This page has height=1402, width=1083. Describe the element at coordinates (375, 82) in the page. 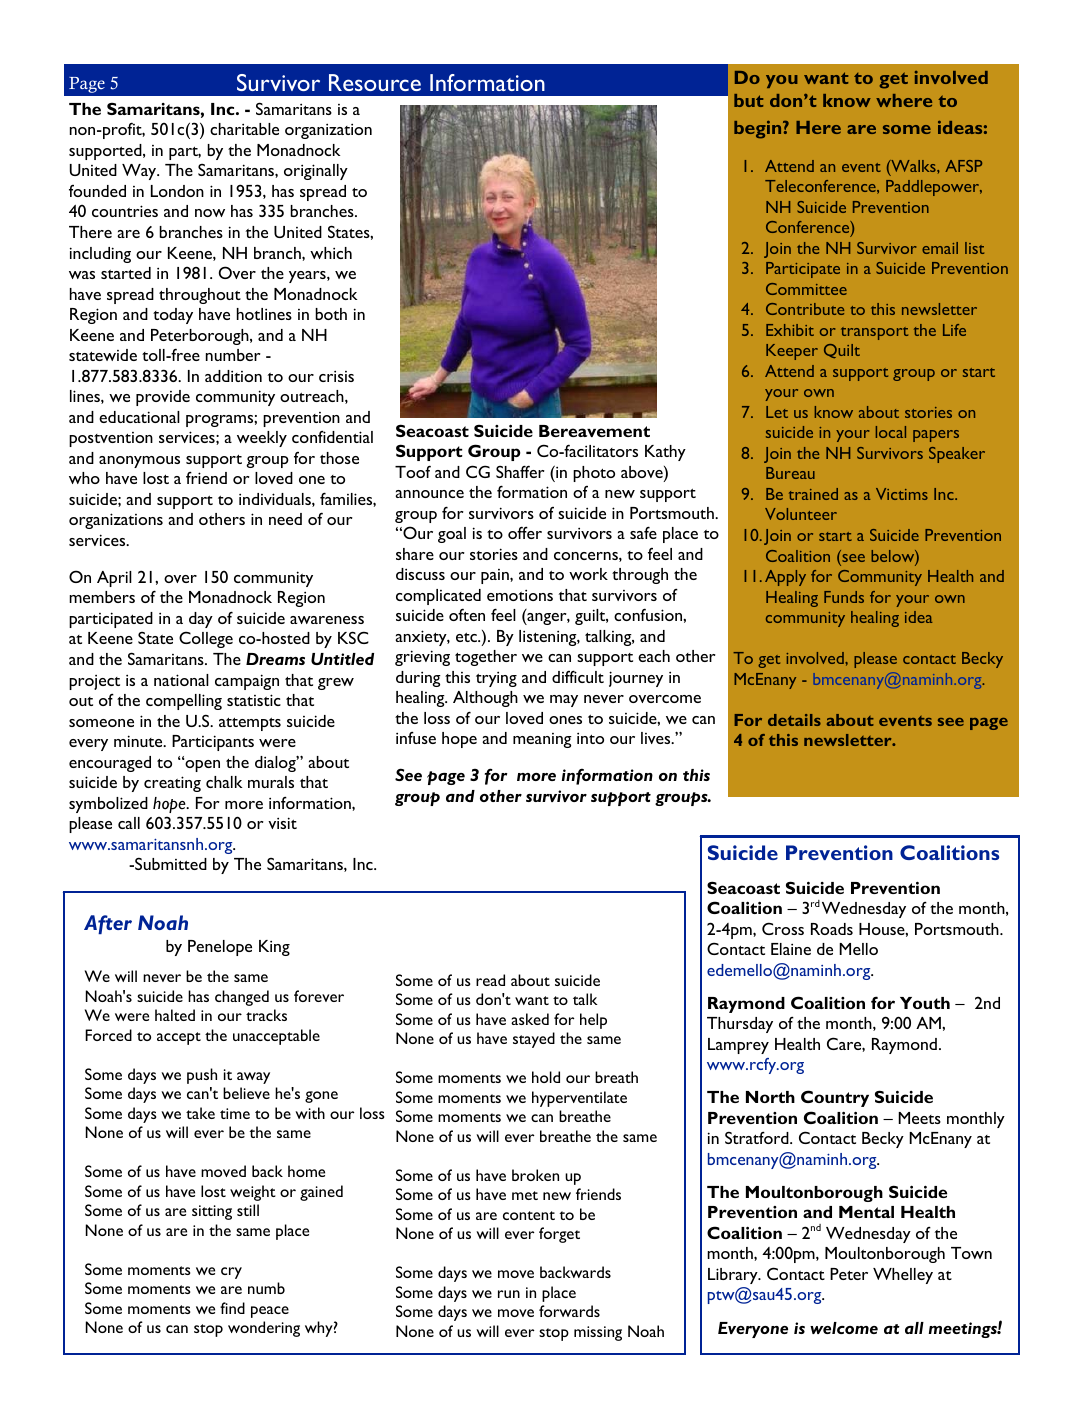

I see `Resource` at that location.
